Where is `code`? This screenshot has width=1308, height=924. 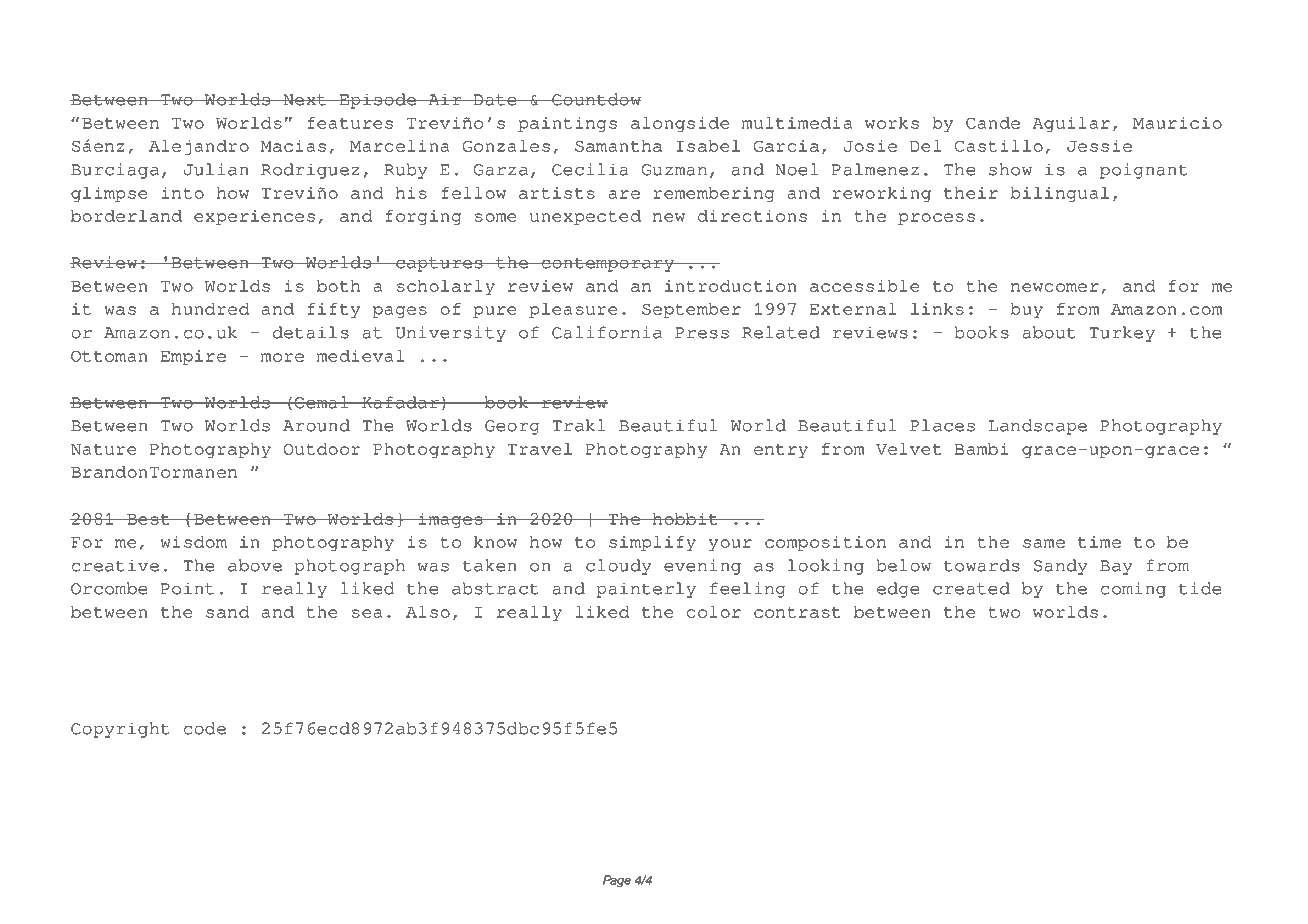
code is located at coordinates (205, 728).
